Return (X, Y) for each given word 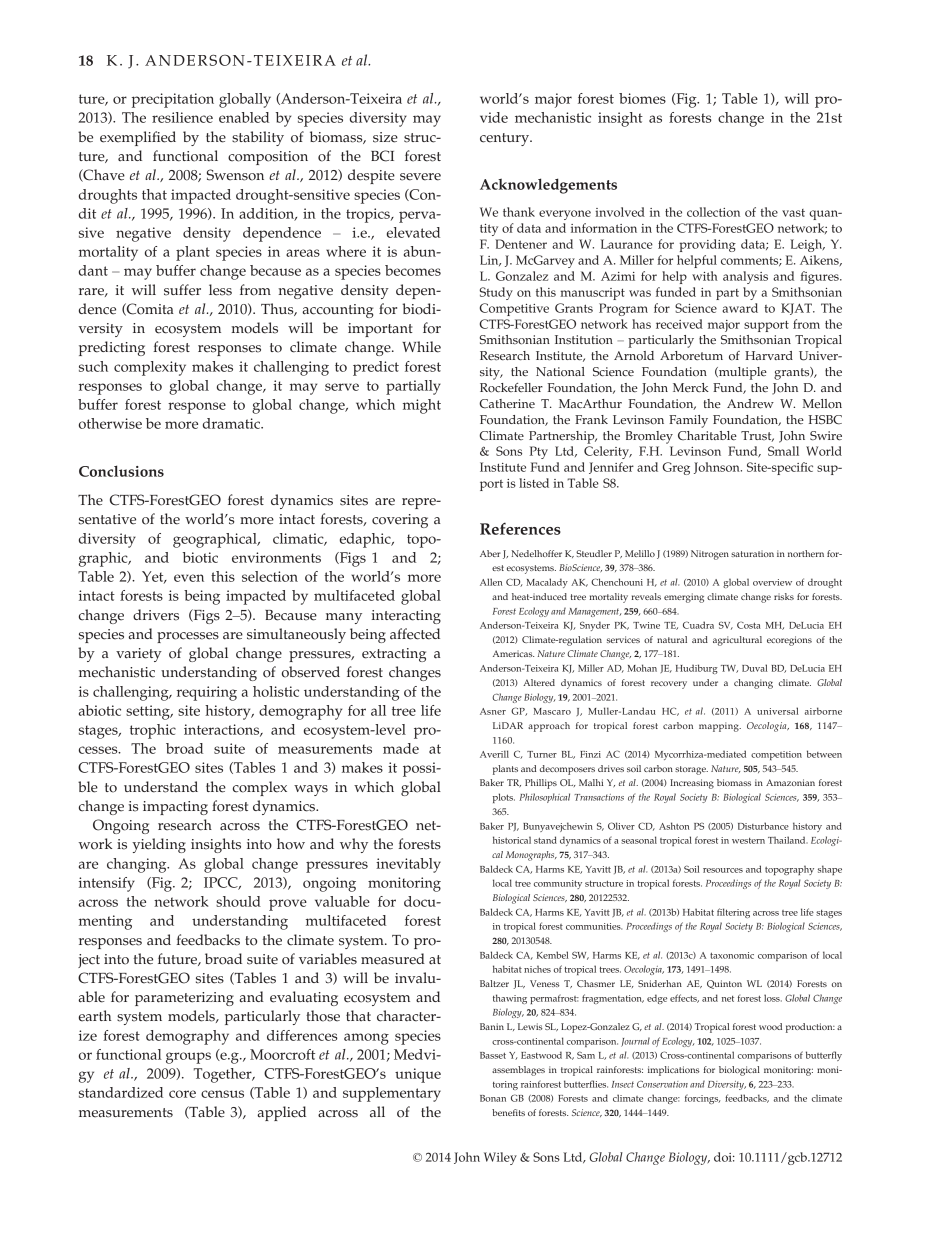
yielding (159, 845)
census (222, 1094)
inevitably (408, 865)
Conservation (662, 1084)
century (506, 139)
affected (415, 634)
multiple (742, 373)
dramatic (232, 423)
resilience (182, 117)
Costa (749, 625)
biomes (642, 98)
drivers (156, 615)
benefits (508, 1112)
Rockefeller (511, 388)
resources (723, 870)
